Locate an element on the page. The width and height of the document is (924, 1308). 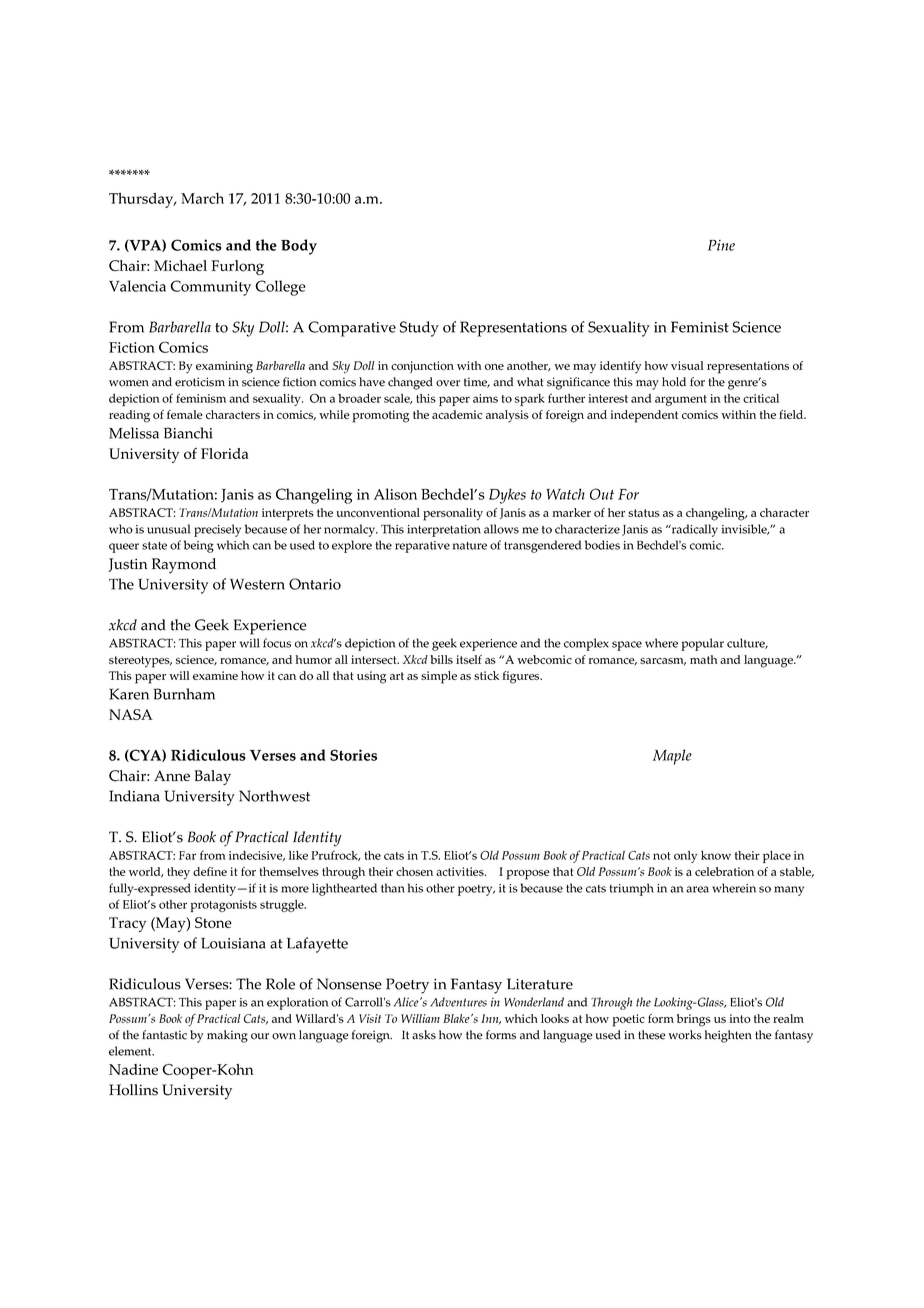
Anne is located at coordinates (172, 775).
